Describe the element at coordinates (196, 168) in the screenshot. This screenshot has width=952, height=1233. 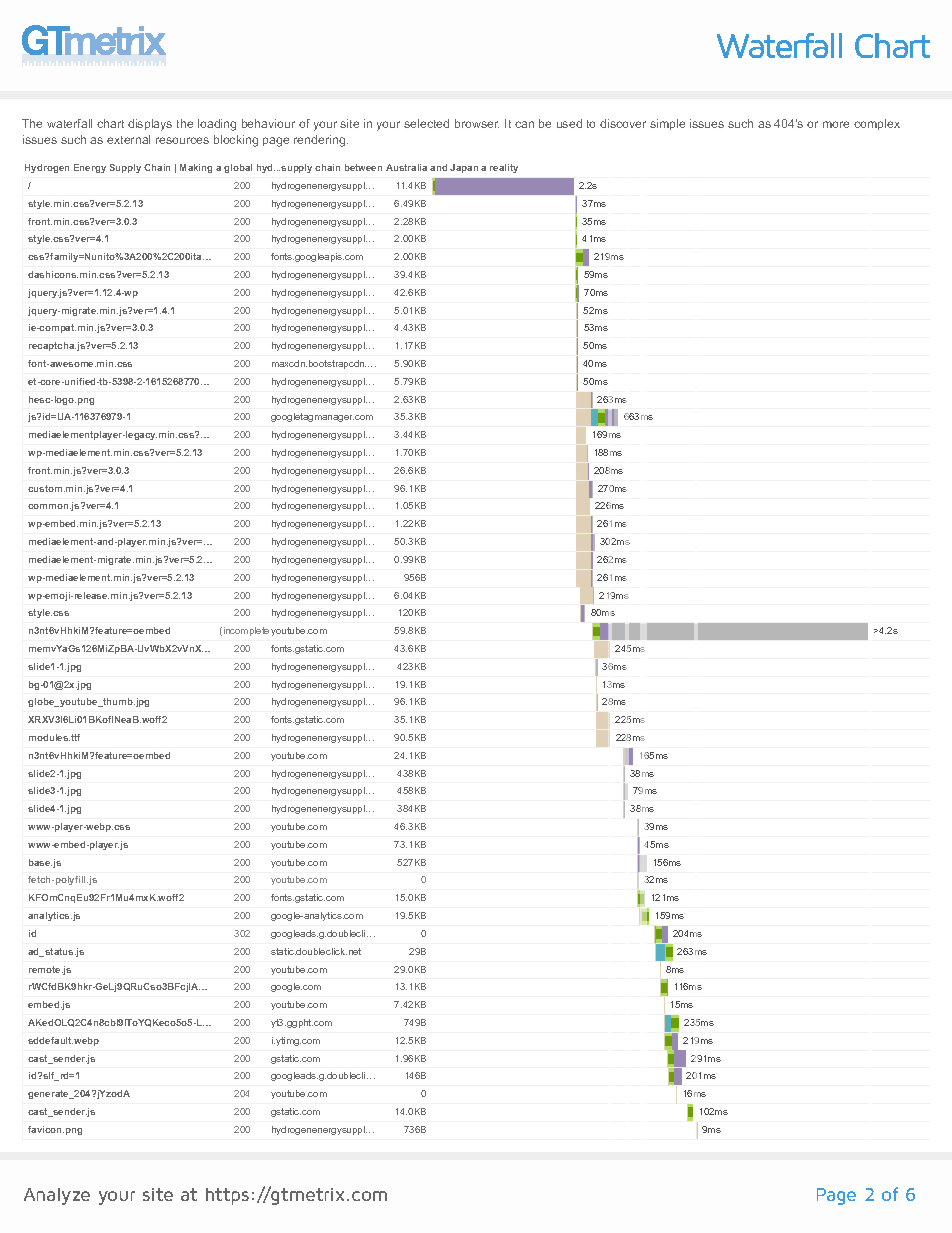
I see `Making` at that location.
